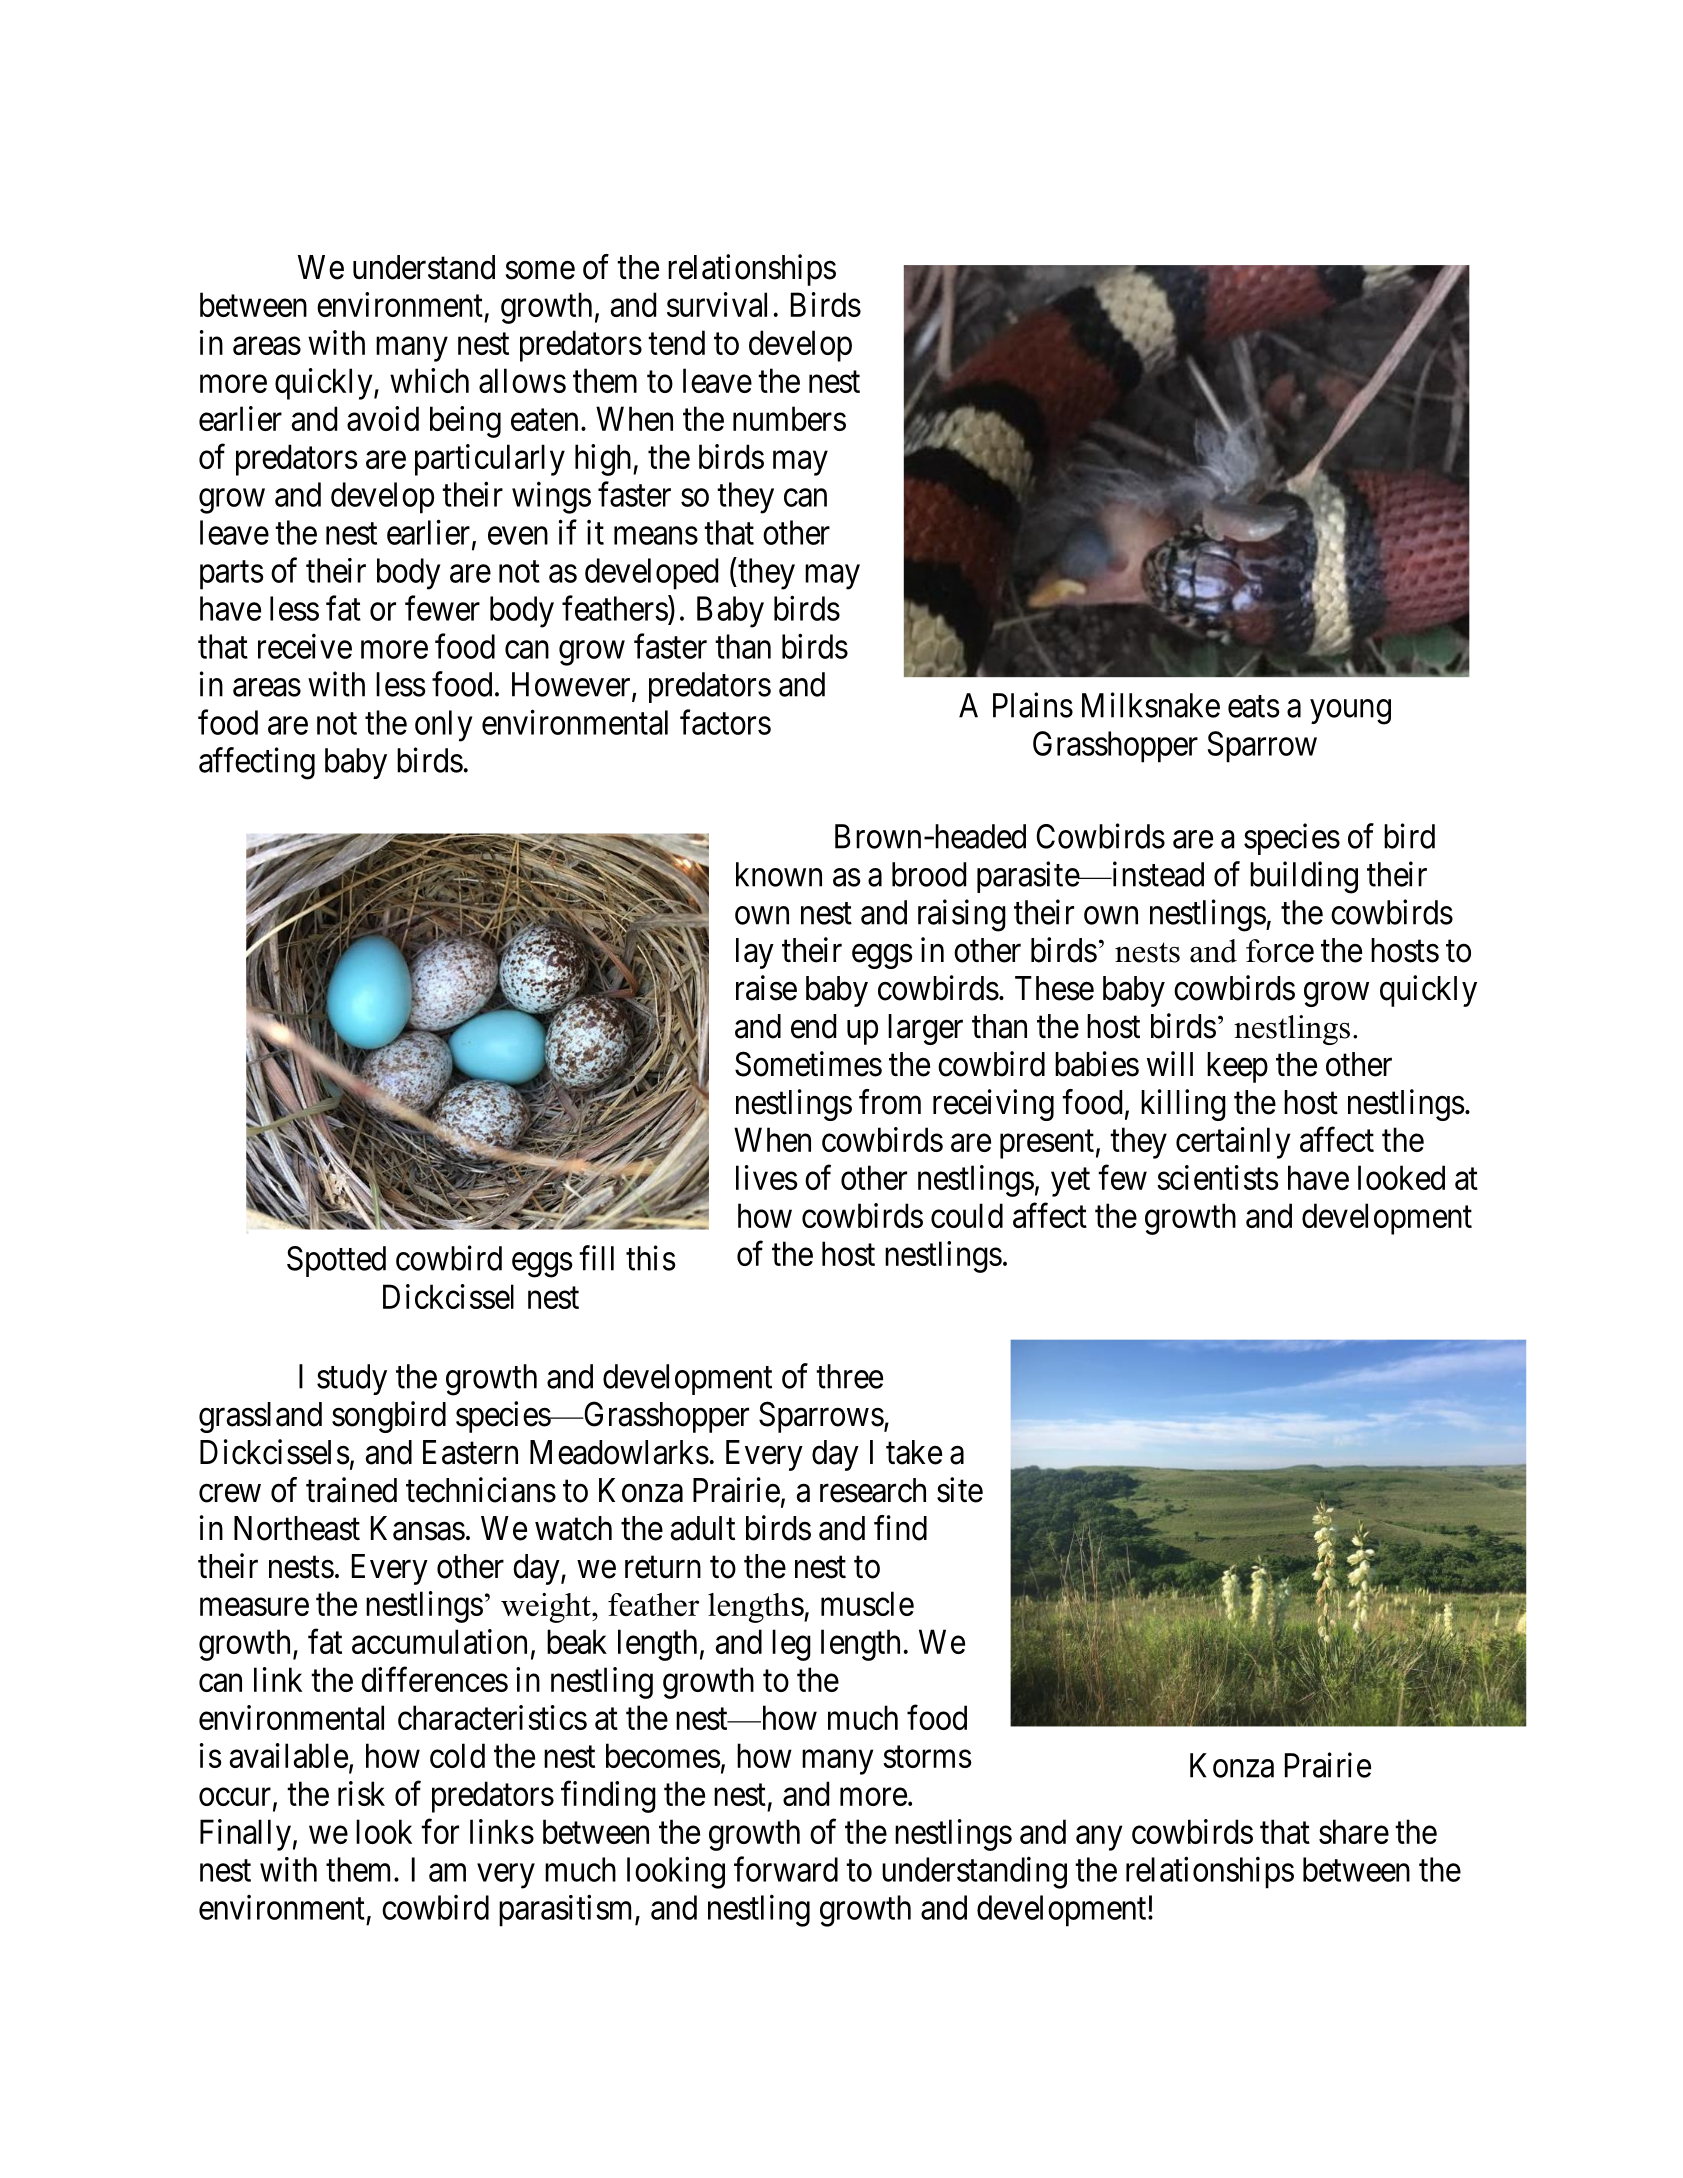  I want to click on young, so click(1350, 712).
